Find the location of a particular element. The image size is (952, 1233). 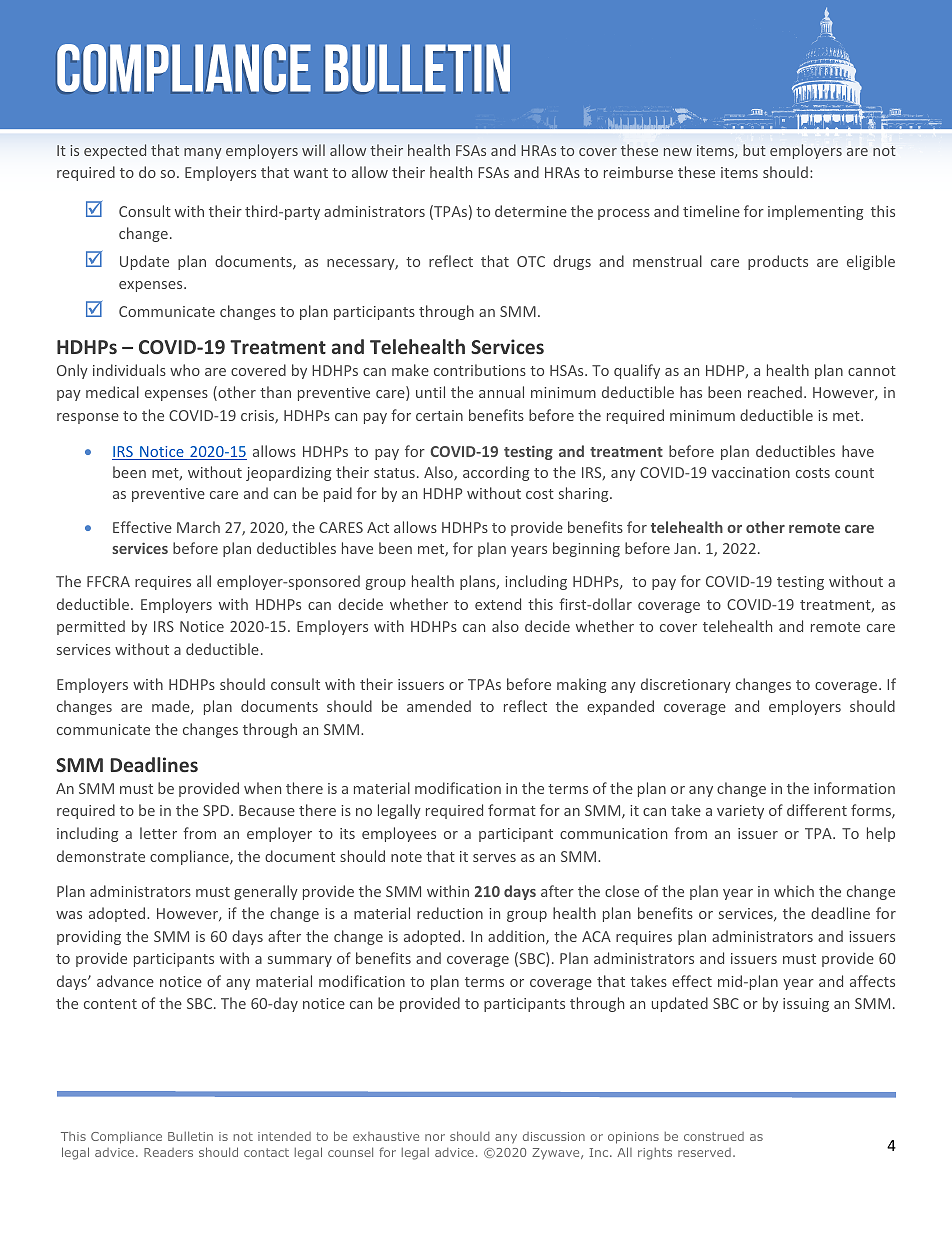

implementing is located at coordinates (815, 212).
